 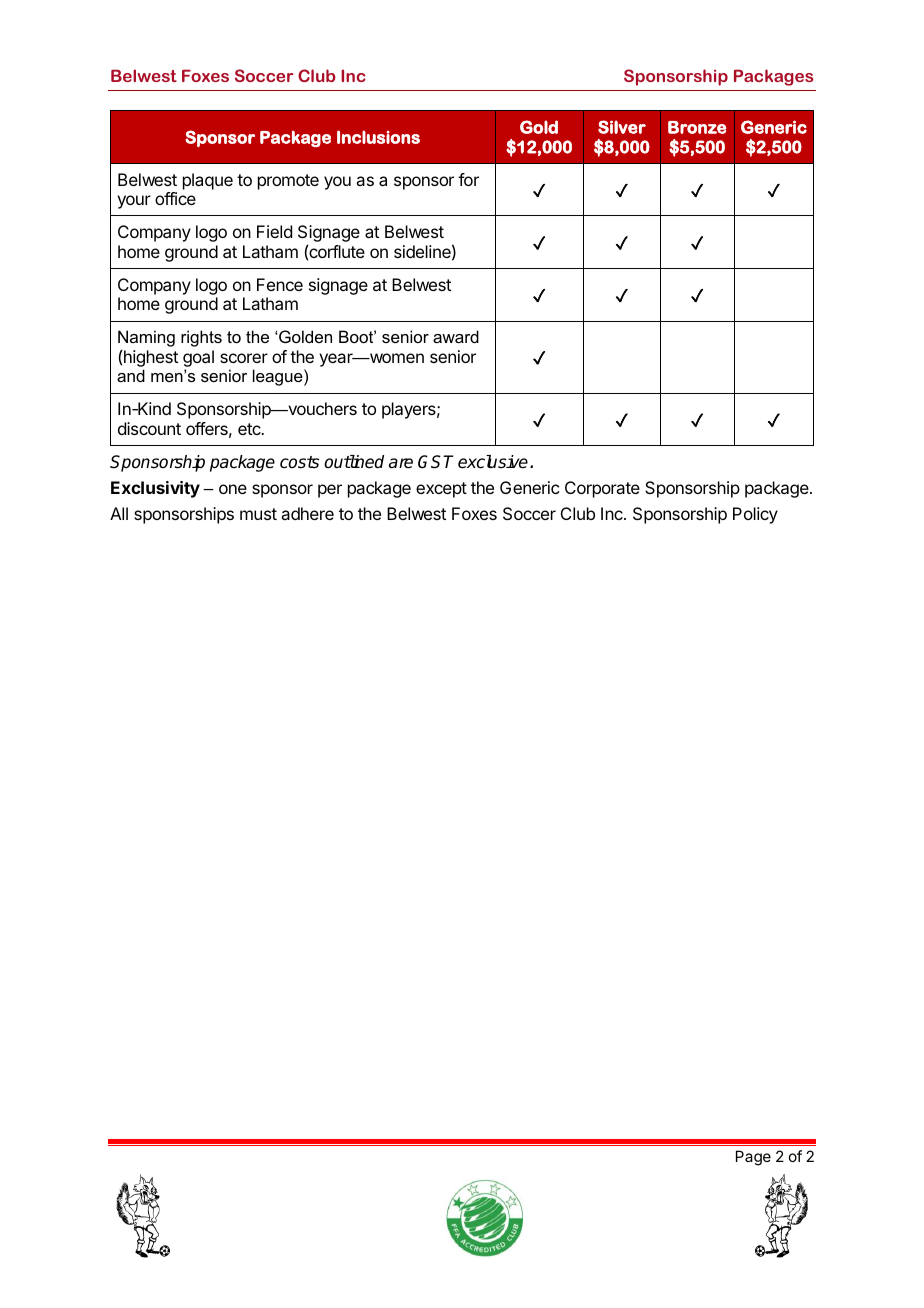 What do you see at coordinates (208, 181) in the document?
I see `plaque` at bounding box center [208, 181].
